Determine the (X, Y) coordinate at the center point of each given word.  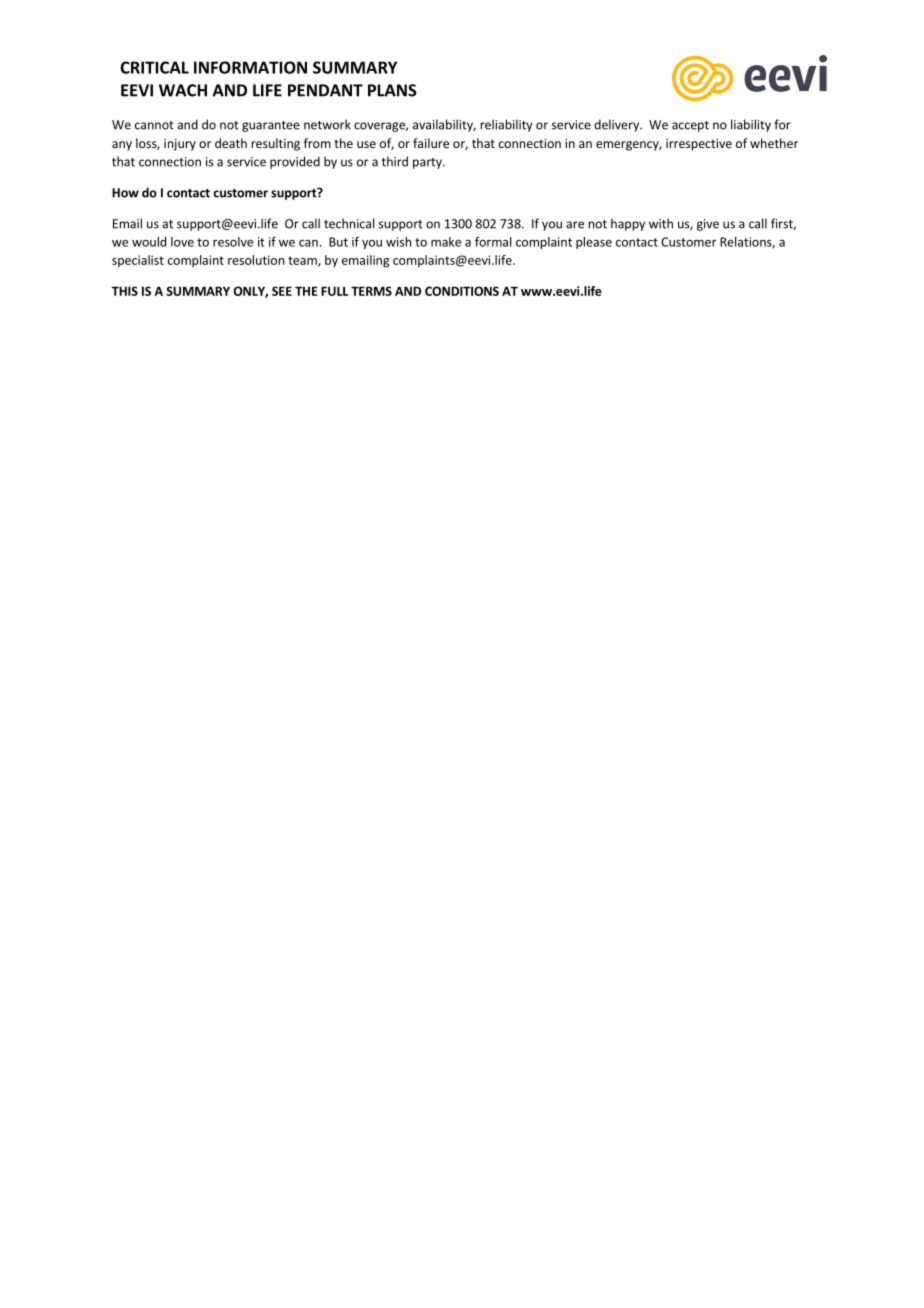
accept (690, 126)
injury (180, 145)
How (125, 193)
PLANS (392, 90)
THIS (125, 291)
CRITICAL (154, 67)
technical (349, 223)
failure (431, 143)
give (708, 225)
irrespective (699, 145)
